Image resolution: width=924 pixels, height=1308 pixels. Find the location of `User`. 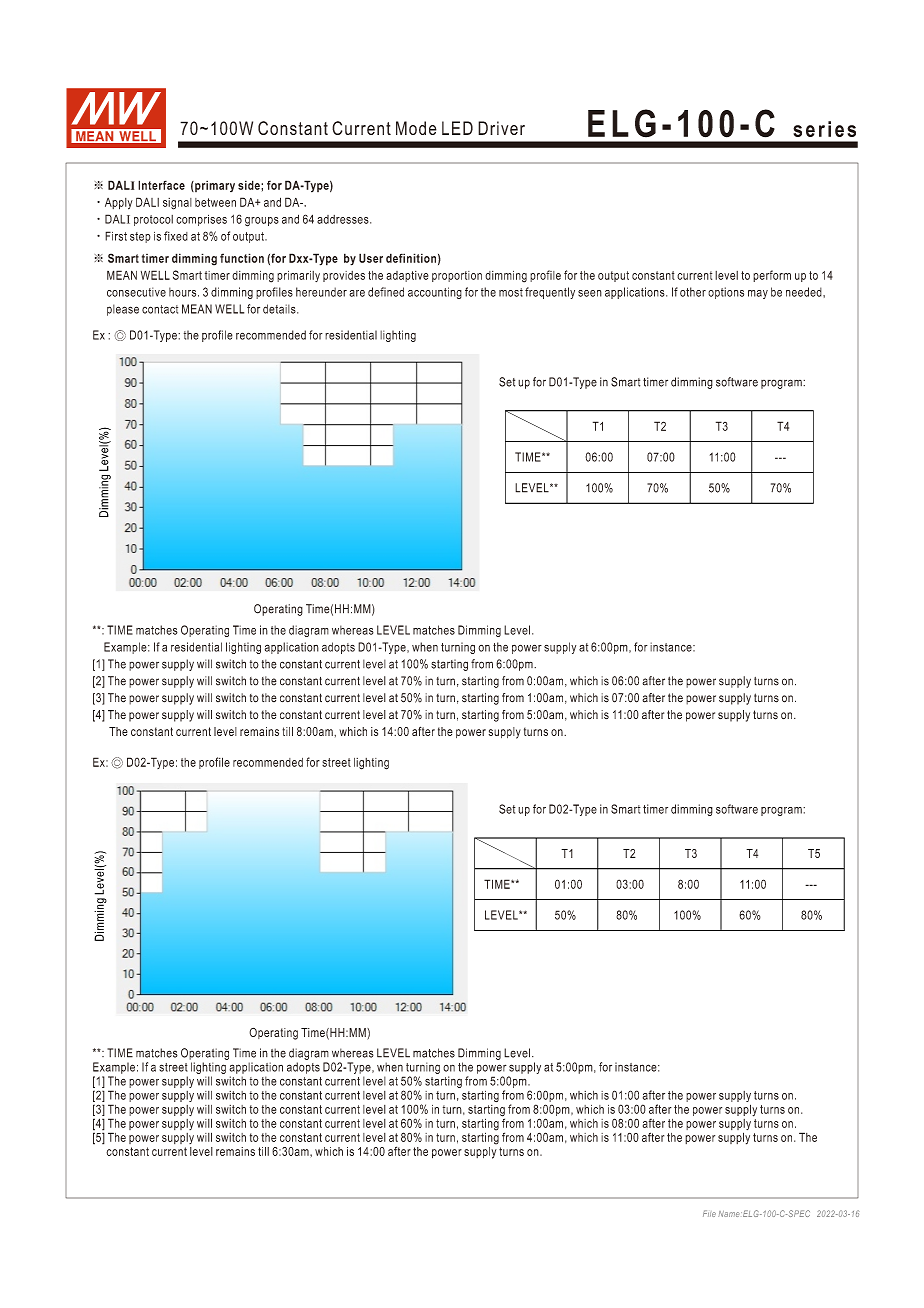

User is located at coordinates (371, 258).
